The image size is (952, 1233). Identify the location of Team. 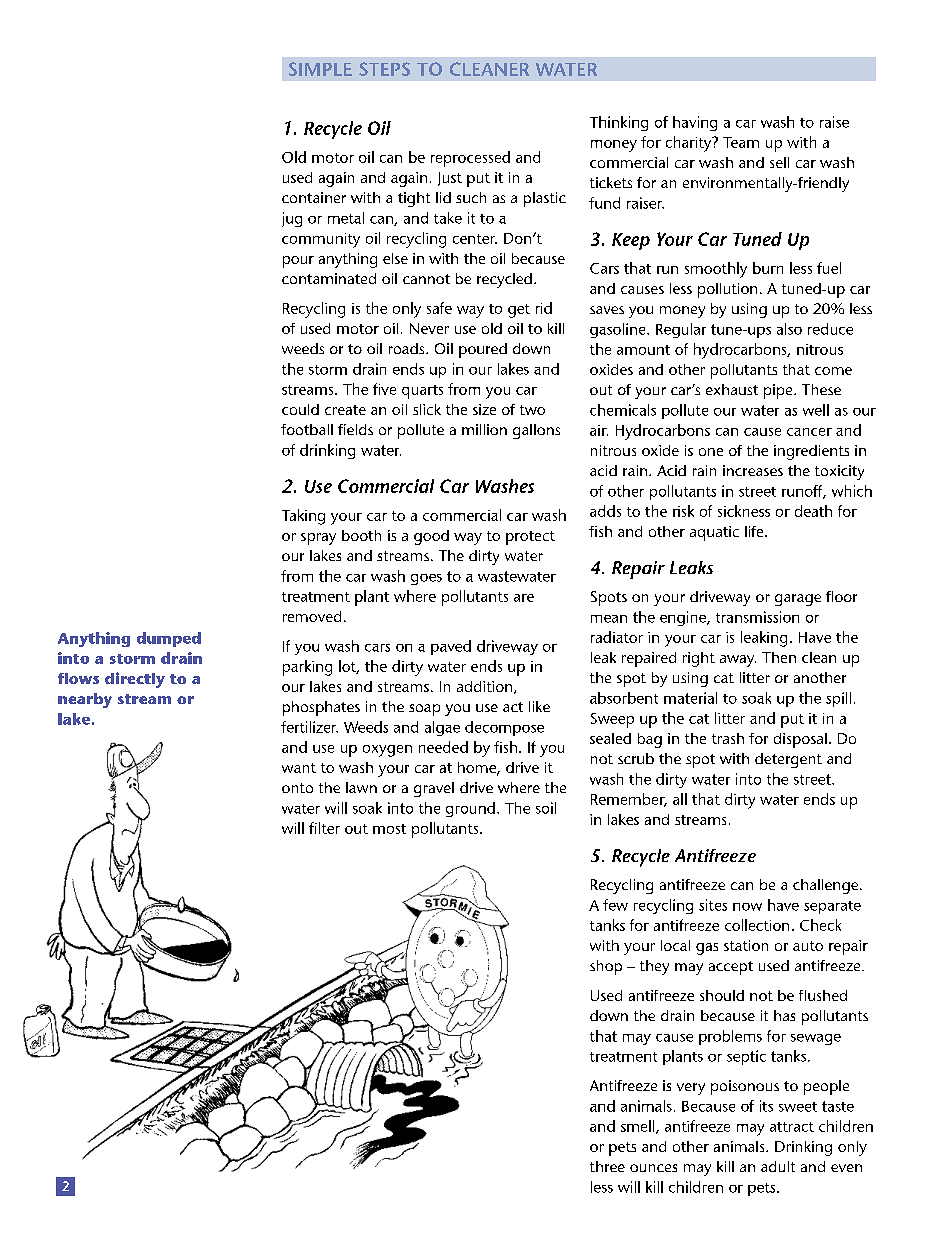
(741, 142).
